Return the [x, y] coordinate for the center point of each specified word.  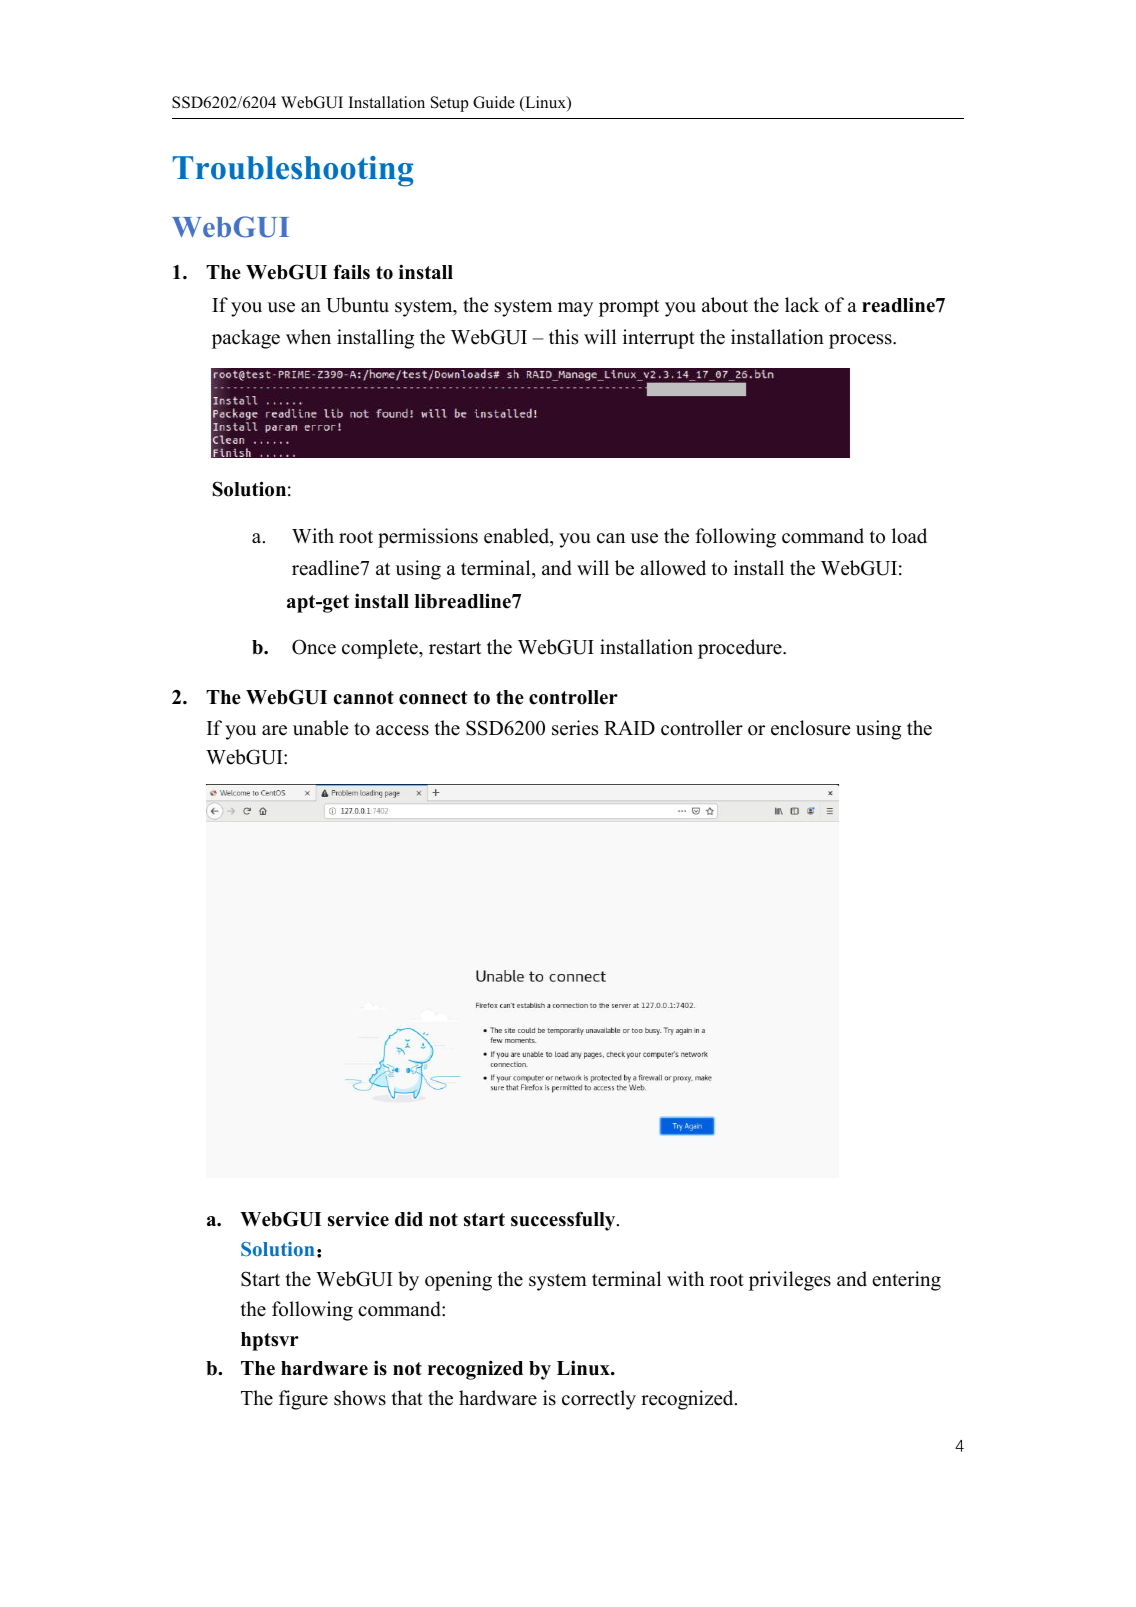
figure [303, 1400]
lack [802, 305]
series [575, 728]
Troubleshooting [293, 171]
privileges [790, 1281]
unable [321, 728]
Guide [494, 102]
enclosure [811, 728]
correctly [599, 1400]
